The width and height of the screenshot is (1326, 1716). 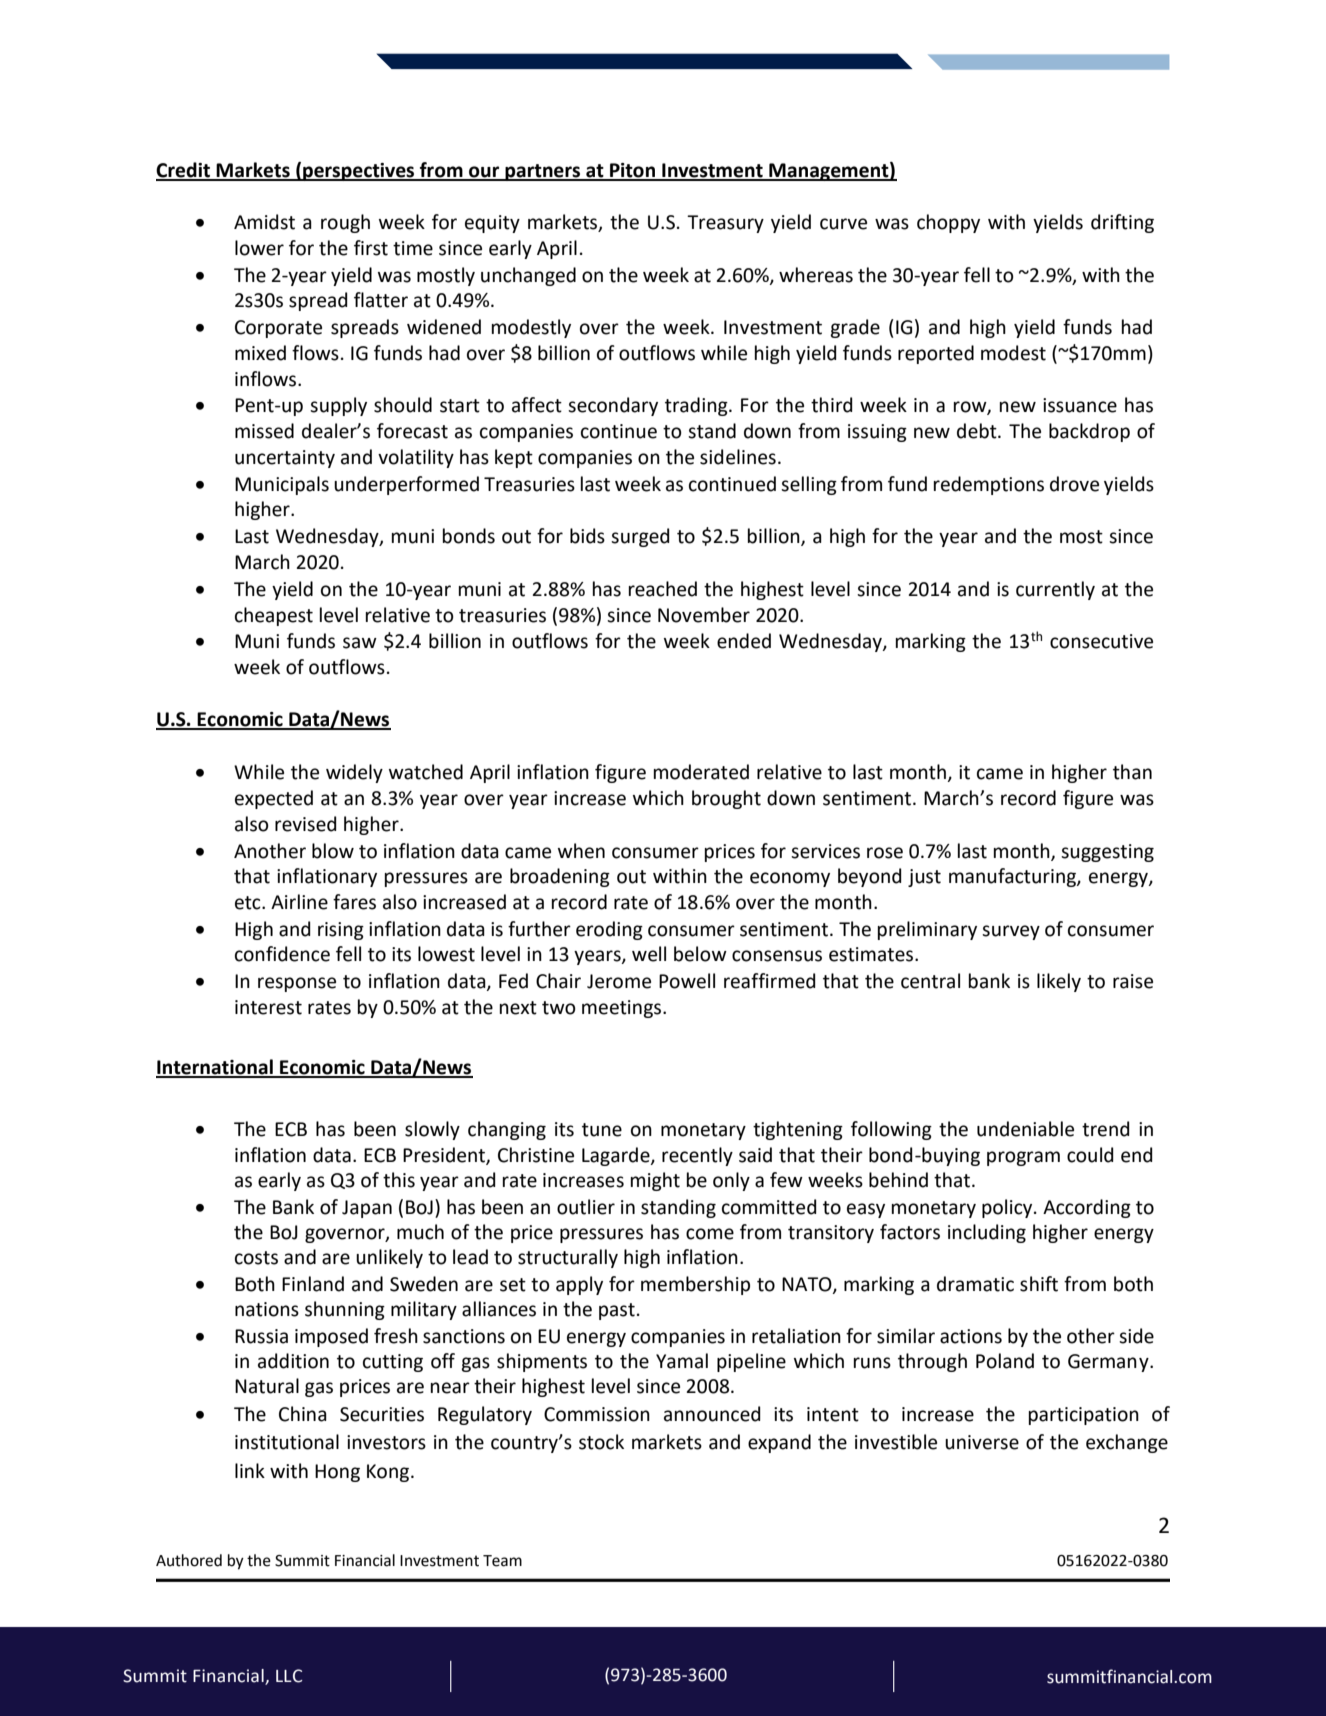 I want to click on consecutive, so click(x=1101, y=641).
